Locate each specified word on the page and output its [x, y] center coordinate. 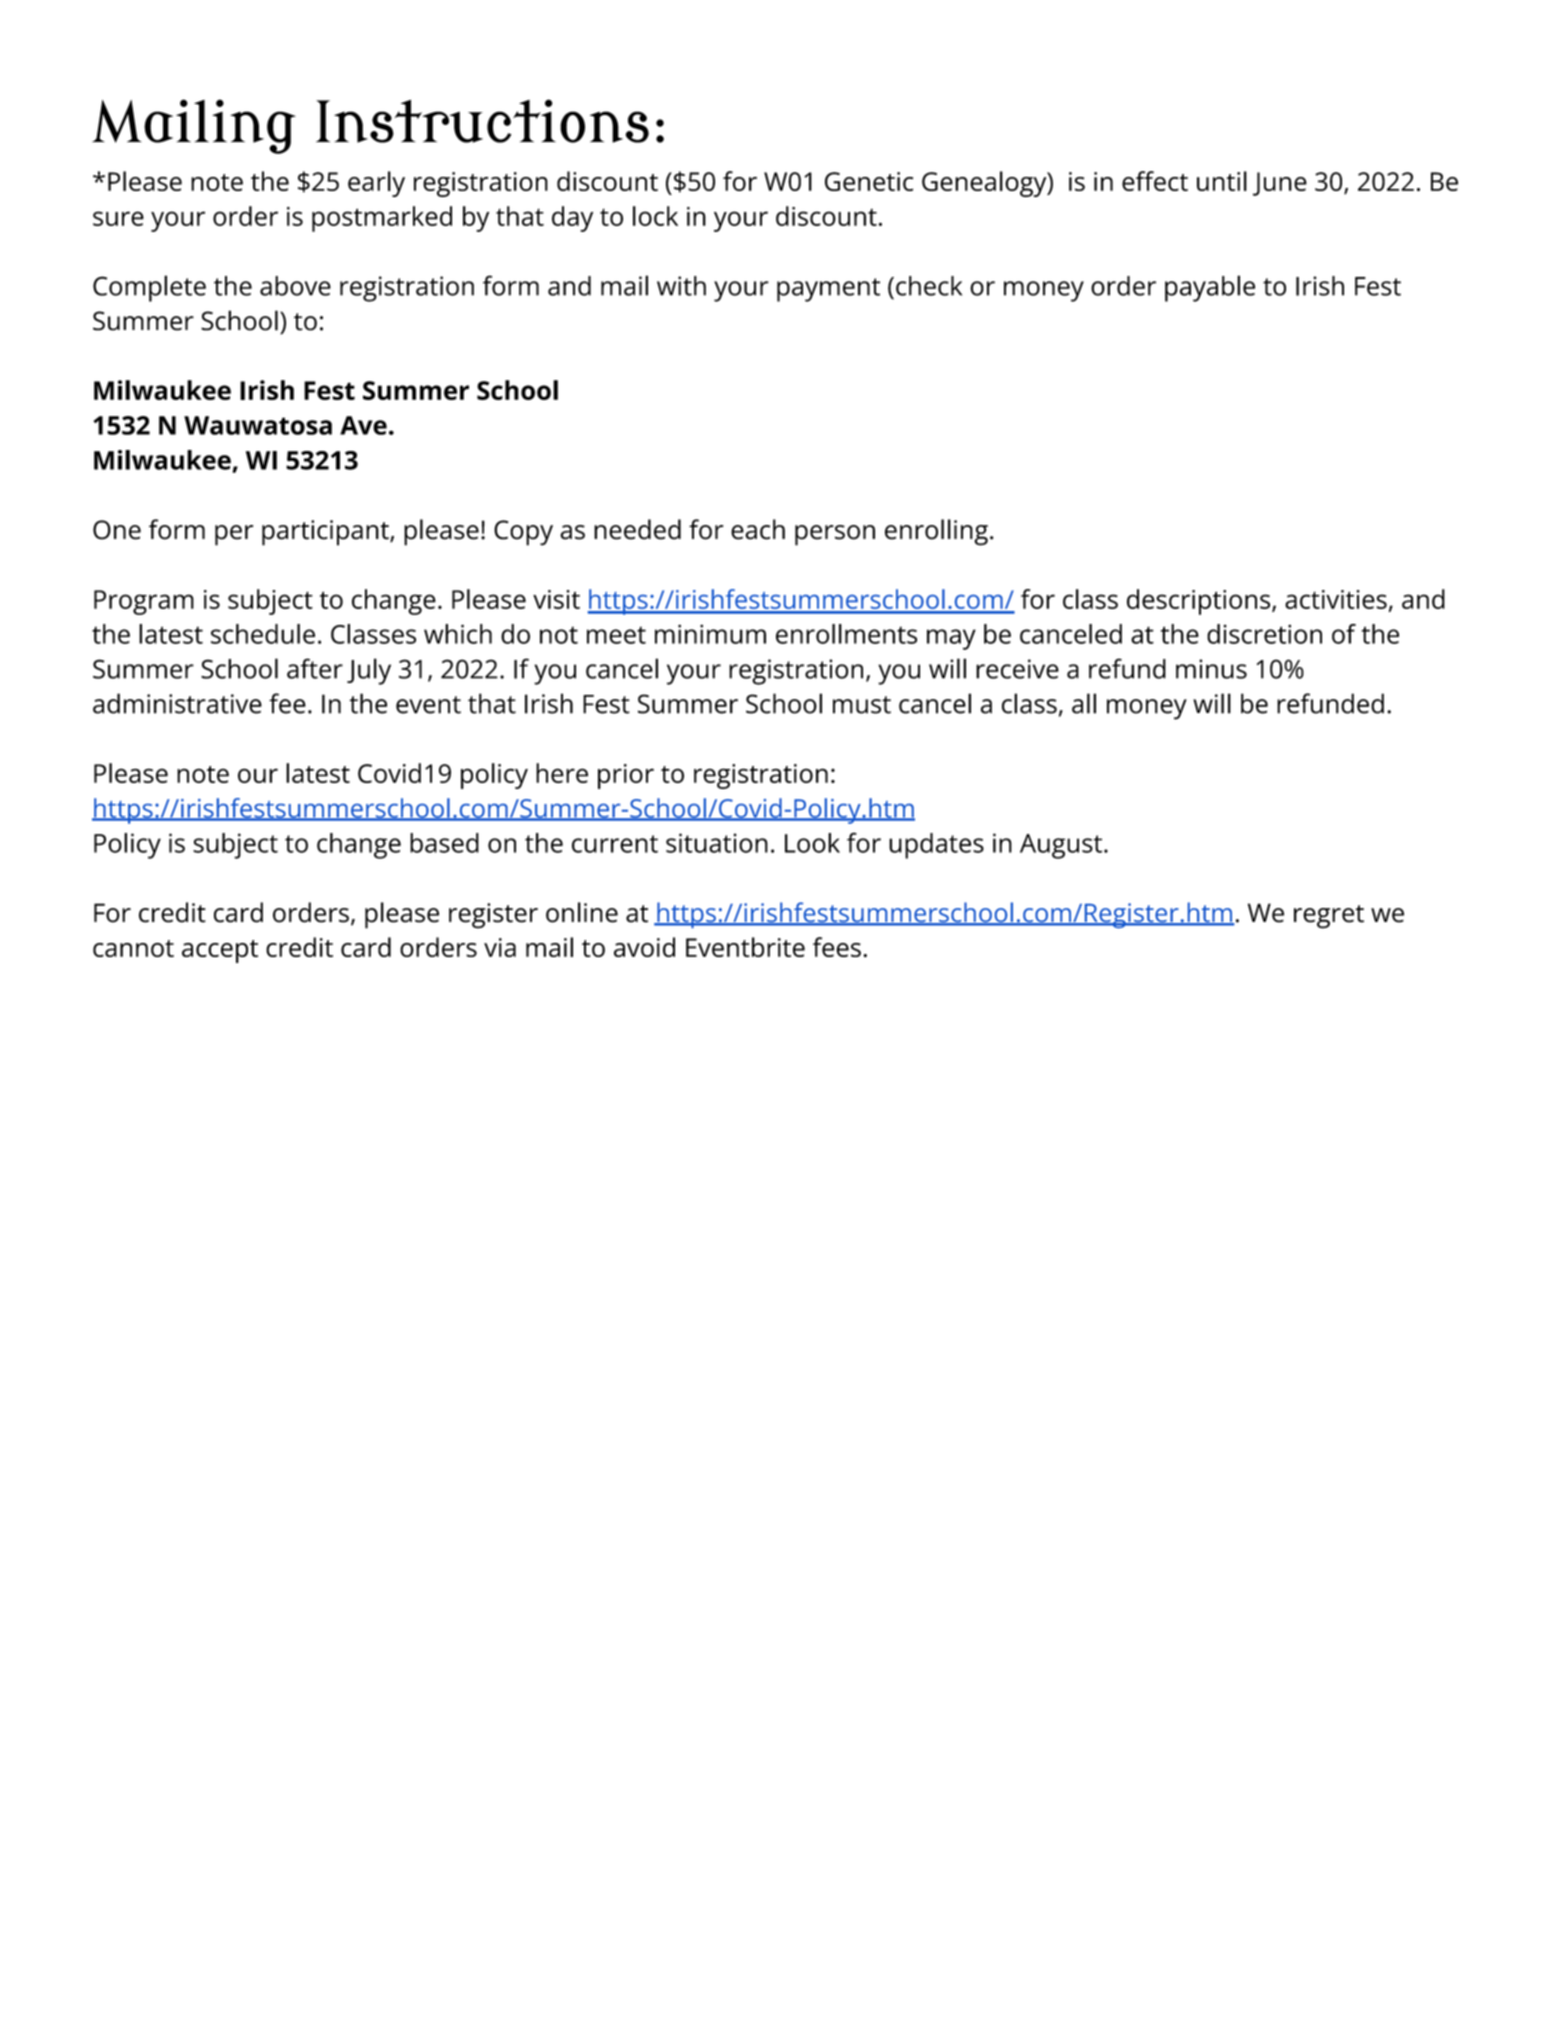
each [758, 529]
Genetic [869, 181]
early [376, 184]
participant [326, 533]
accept [220, 951]
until [1222, 181]
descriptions [1200, 602]
